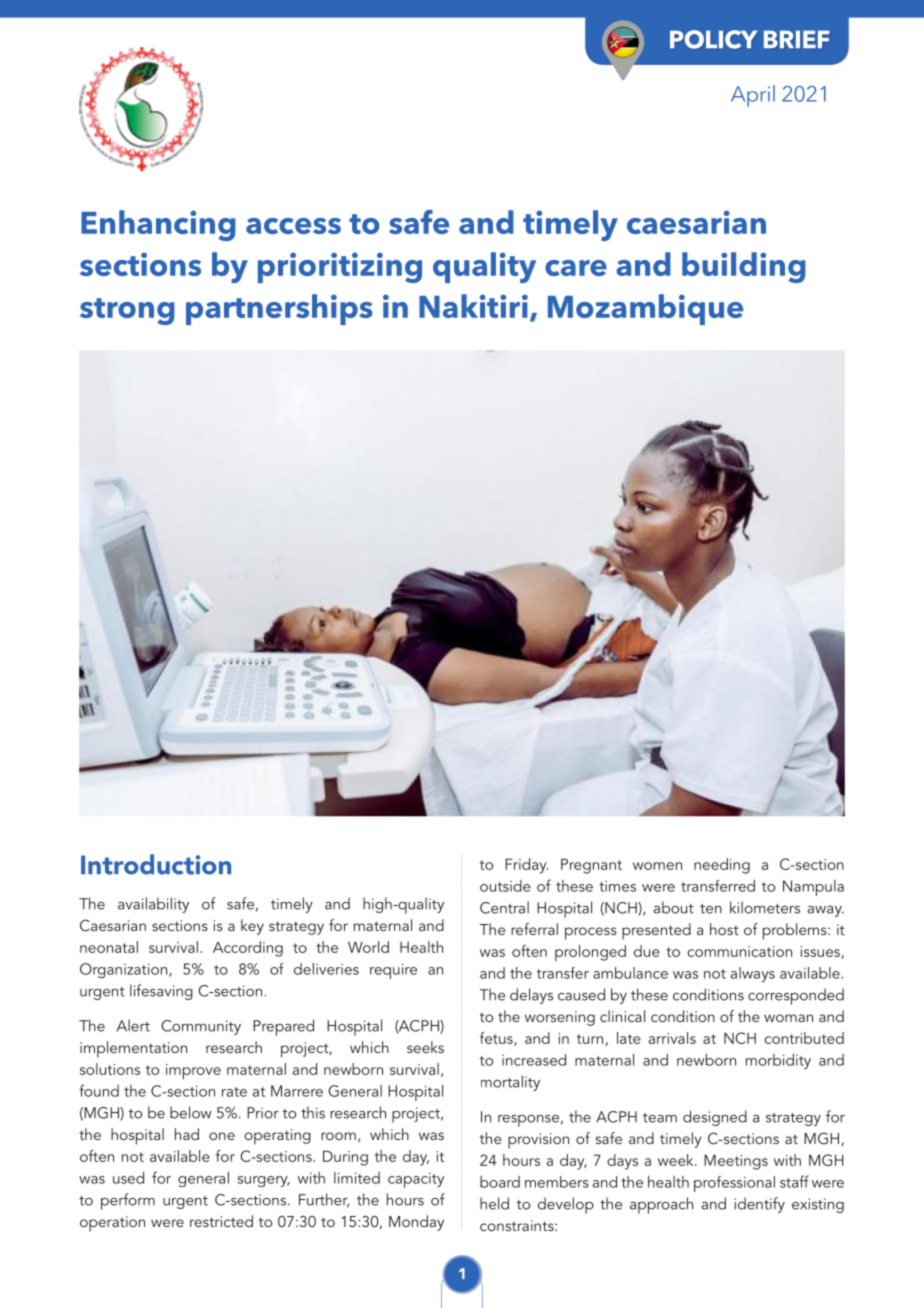 The width and height of the document is (924, 1308). Describe the element at coordinates (221, 1221) in the document. I see `restricted` at that location.
